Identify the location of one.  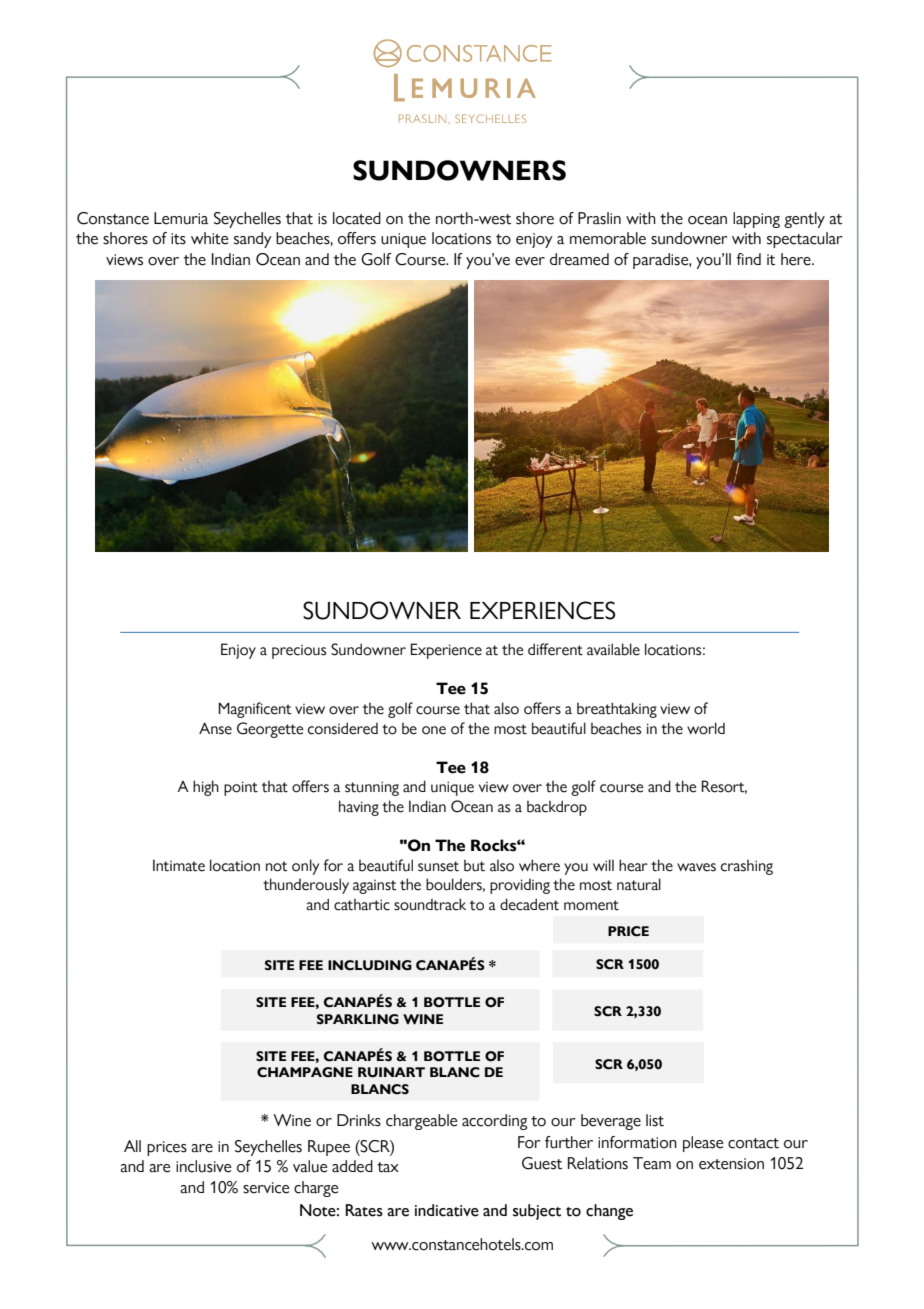
(434, 730).
